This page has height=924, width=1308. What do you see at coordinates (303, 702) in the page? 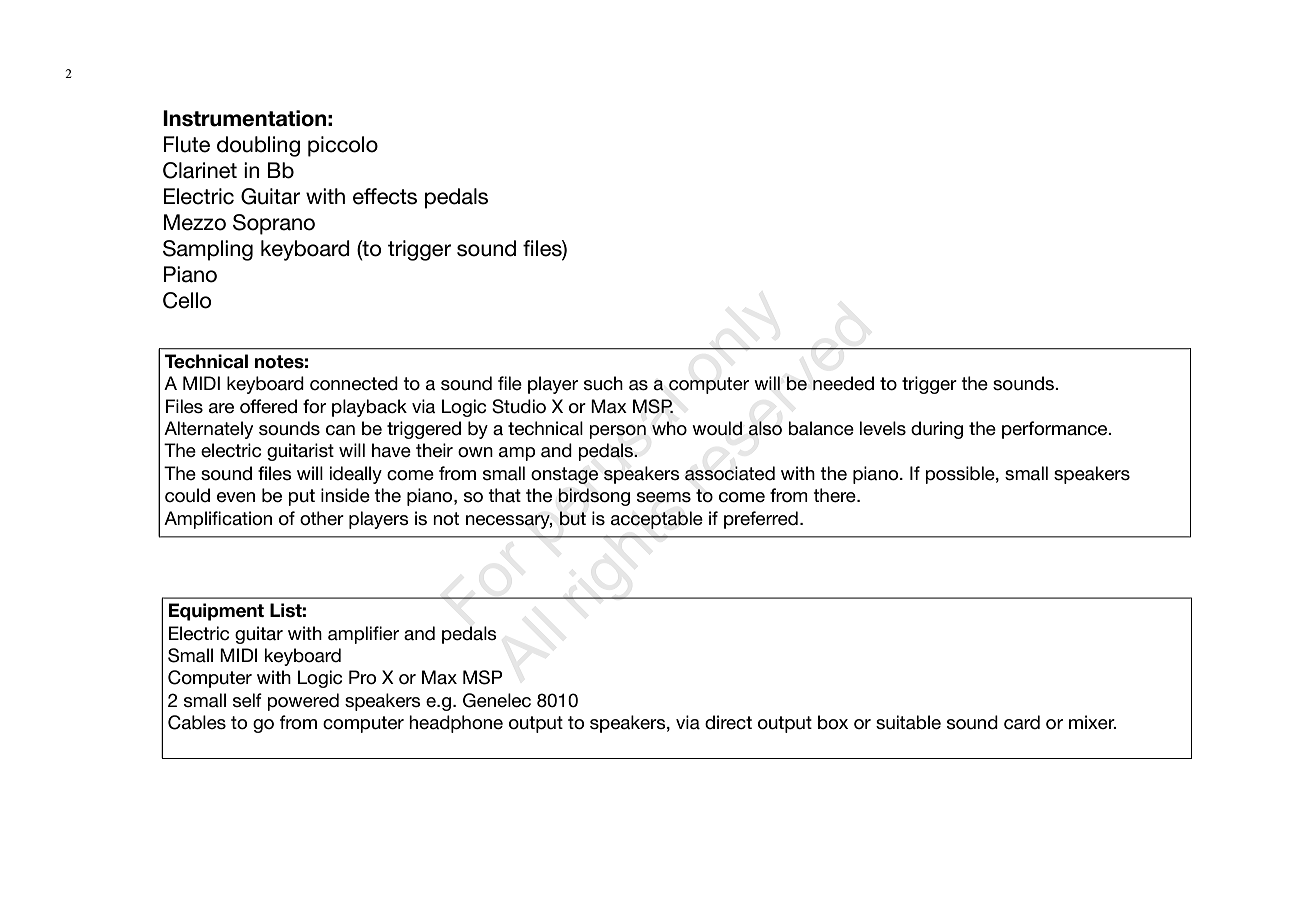
I see `powered` at bounding box center [303, 702].
